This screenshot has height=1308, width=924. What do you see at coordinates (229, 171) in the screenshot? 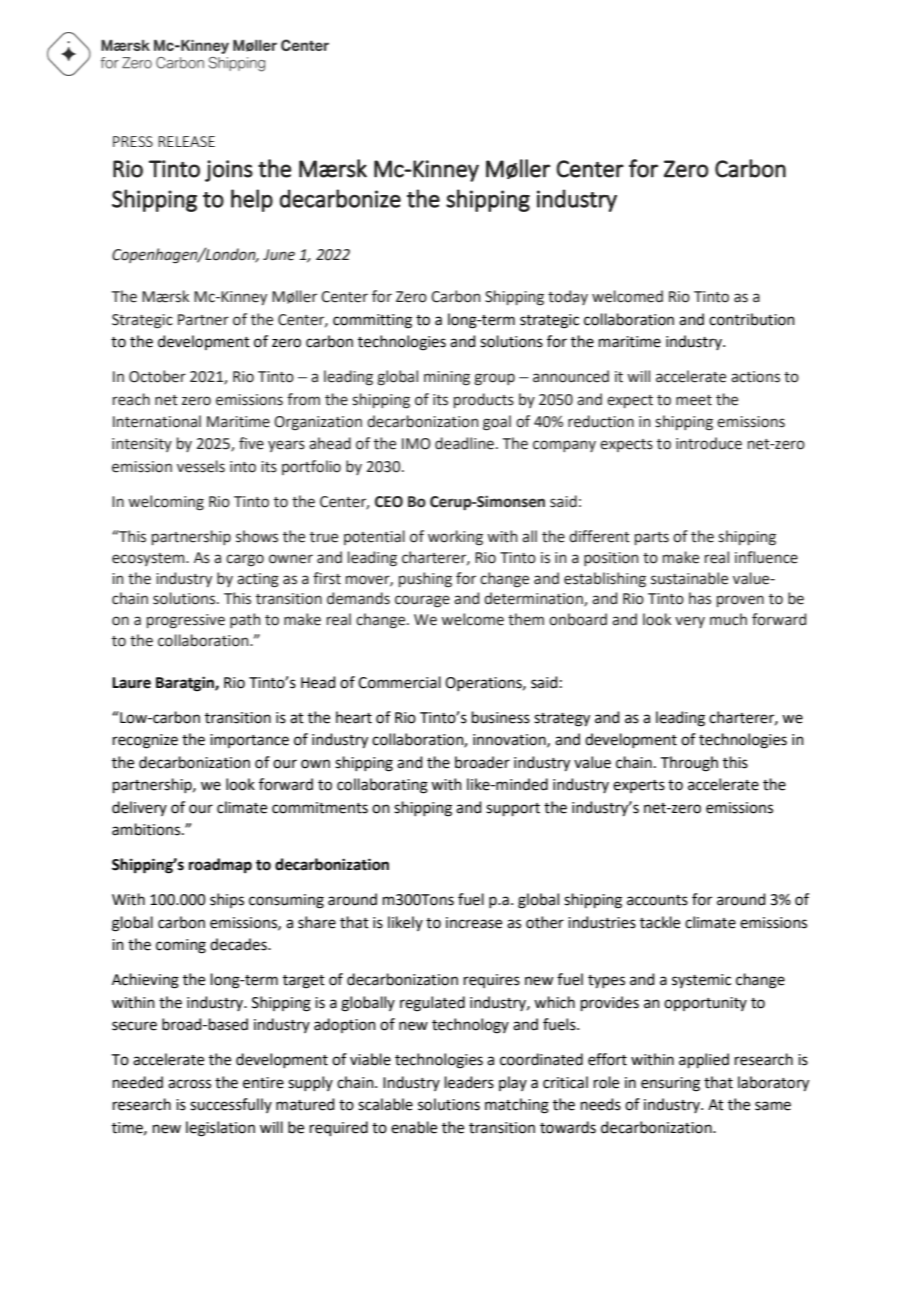
I see `joins` at bounding box center [229, 171].
